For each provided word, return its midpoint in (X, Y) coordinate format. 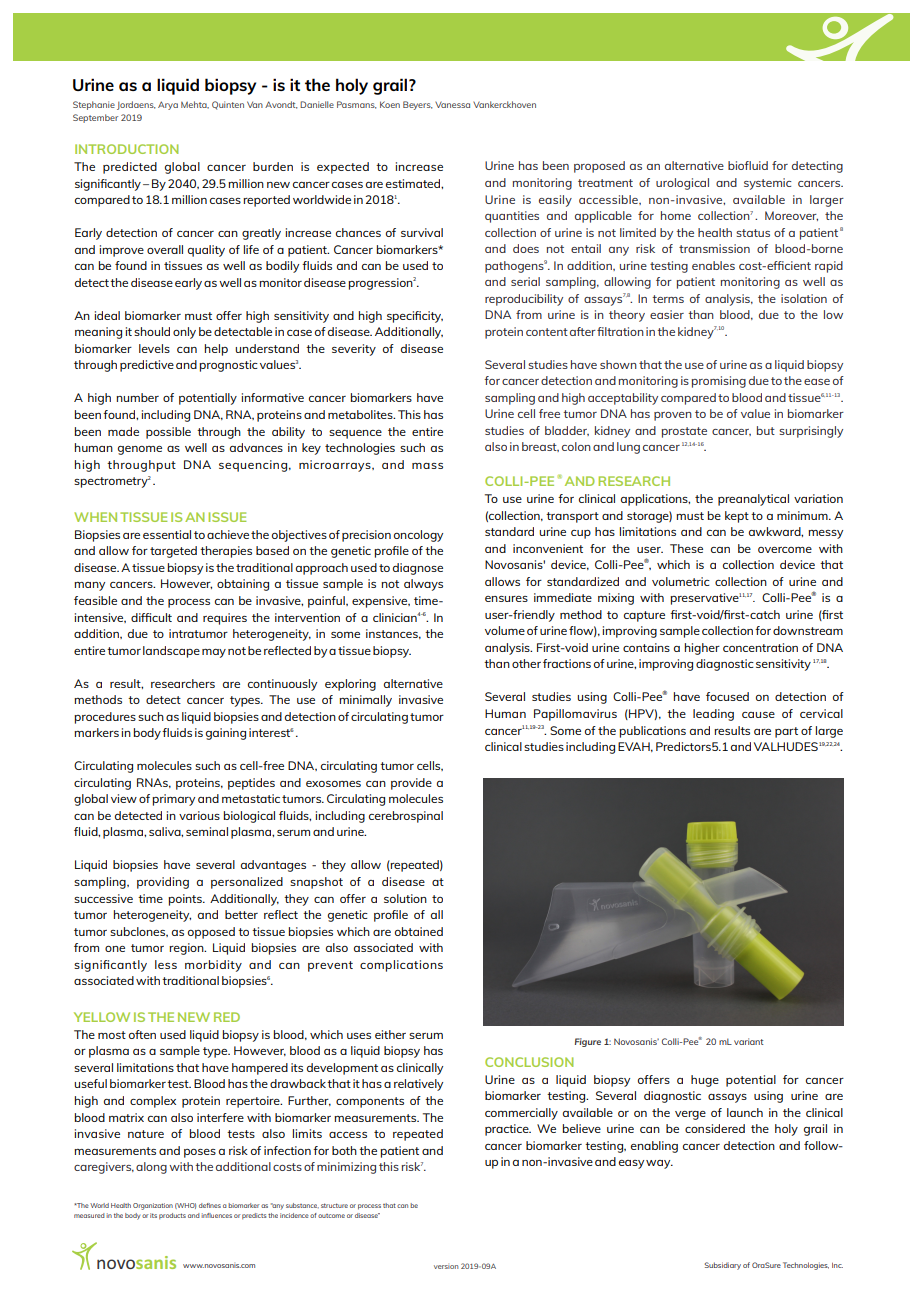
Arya (168, 105)
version (446, 1267)
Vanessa (452, 104)
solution (405, 898)
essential (167, 534)
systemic (767, 184)
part (786, 732)
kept (737, 517)
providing (163, 883)
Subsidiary (723, 1266)
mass (427, 466)
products (172, 1216)
